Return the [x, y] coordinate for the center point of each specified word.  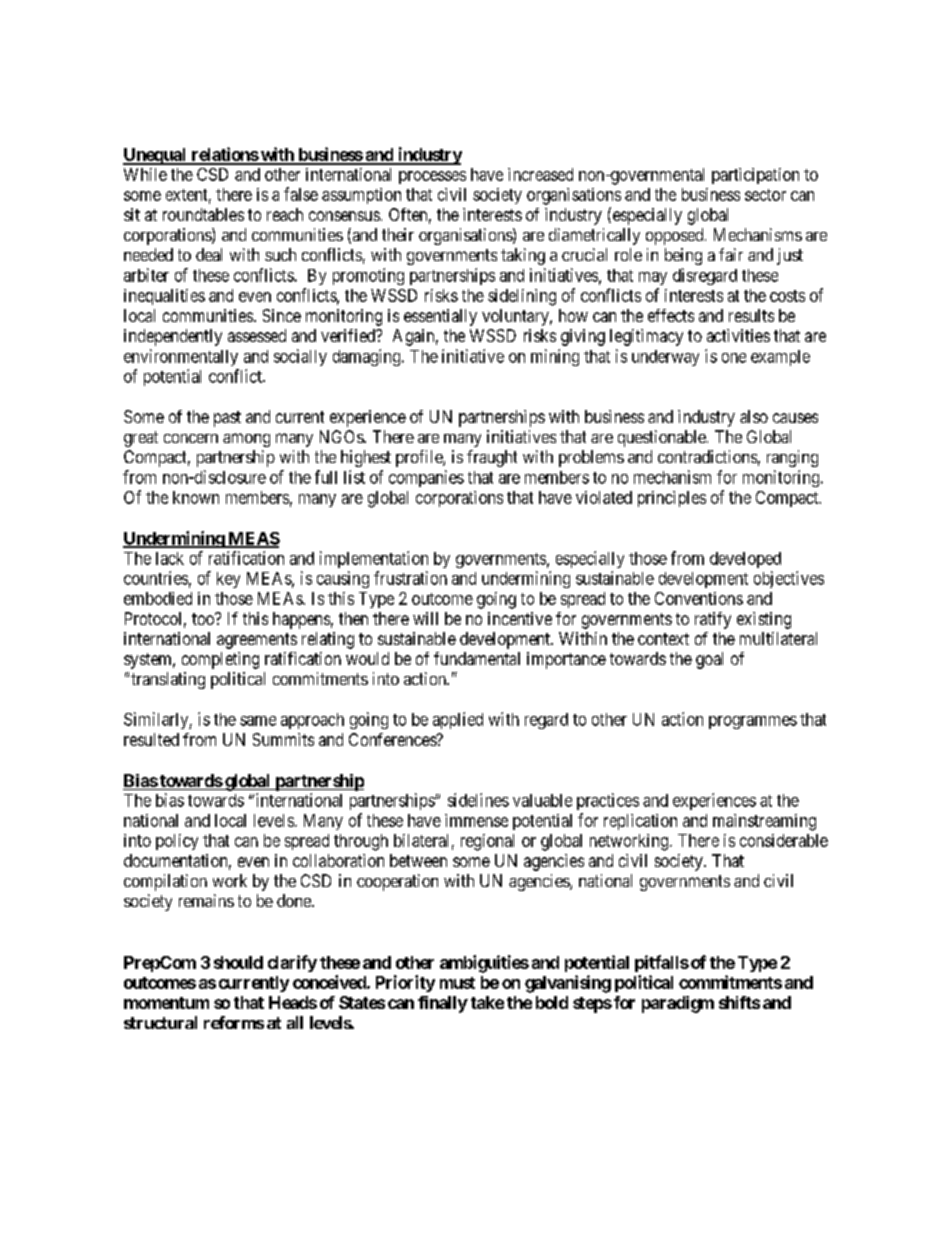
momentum [166, 1003]
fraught [492, 458]
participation [755, 176]
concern [191, 438]
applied [458, 720]
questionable [662, 438]
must [457, 983]
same [258, 721]
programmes [753, 722]
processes [432, 177]
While [145, 174]
